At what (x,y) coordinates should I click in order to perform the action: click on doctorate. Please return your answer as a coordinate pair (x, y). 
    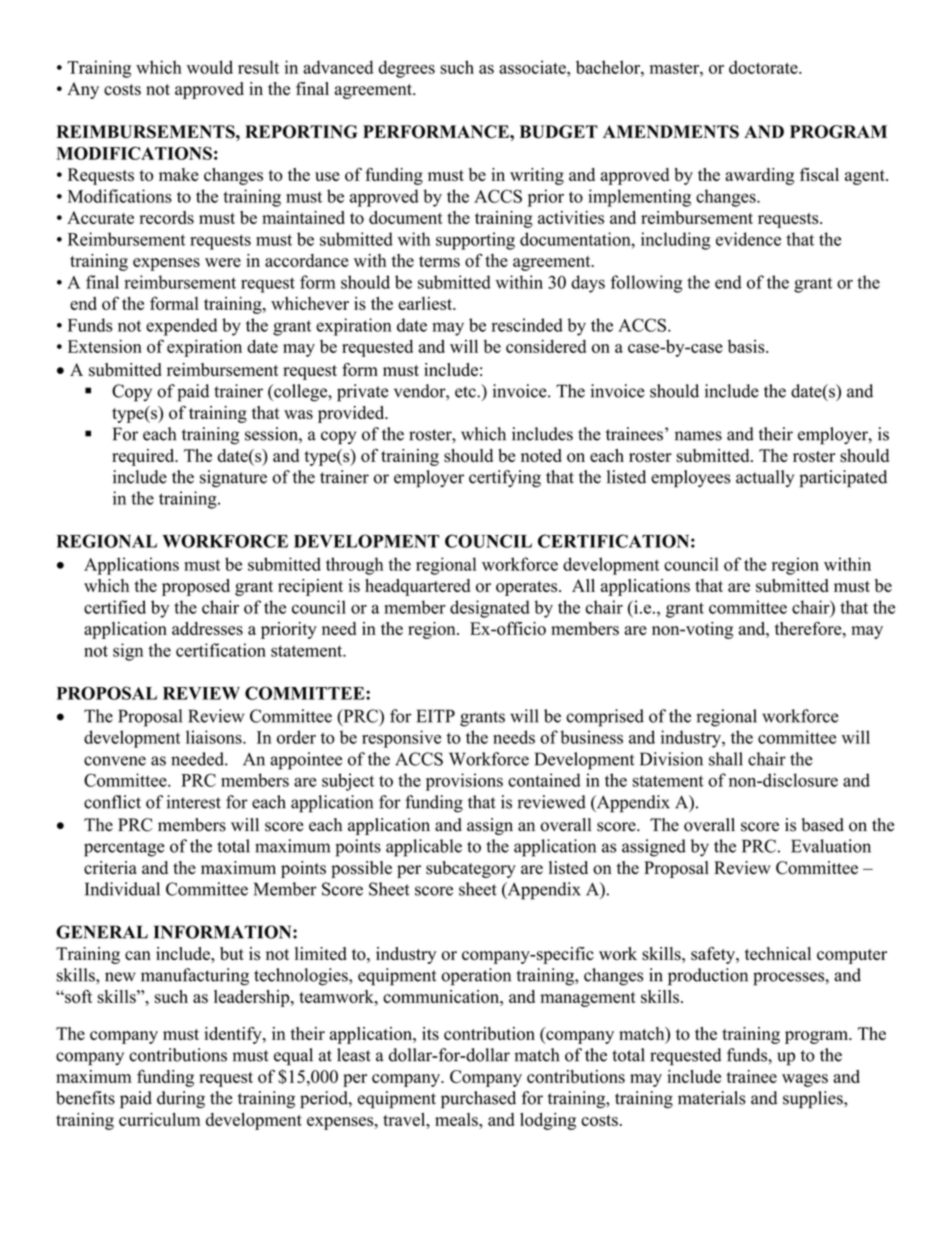
    Looking at the image, I should click on (764, 67).
